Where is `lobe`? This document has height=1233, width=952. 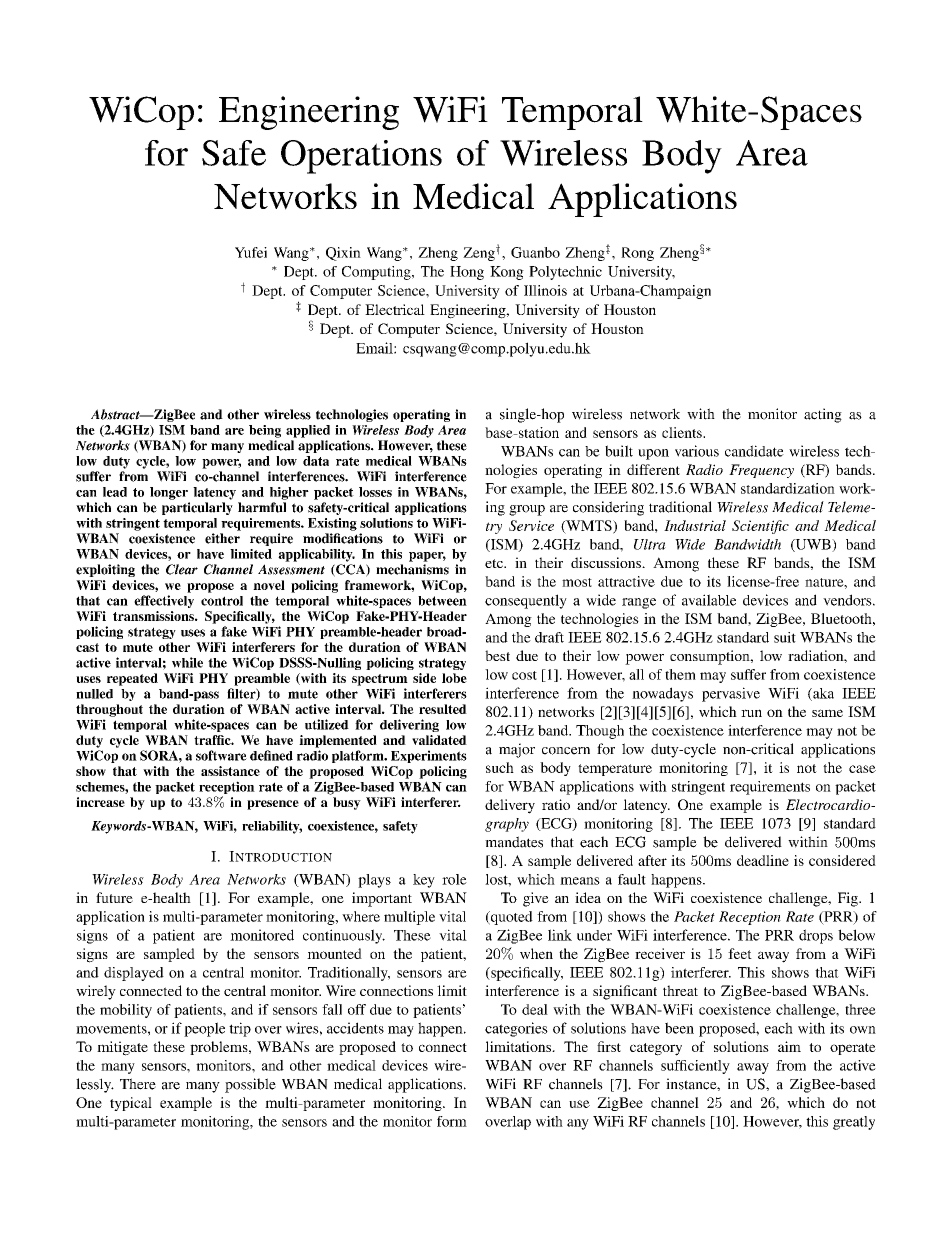
lobe is located at coordinates (454, 678).
